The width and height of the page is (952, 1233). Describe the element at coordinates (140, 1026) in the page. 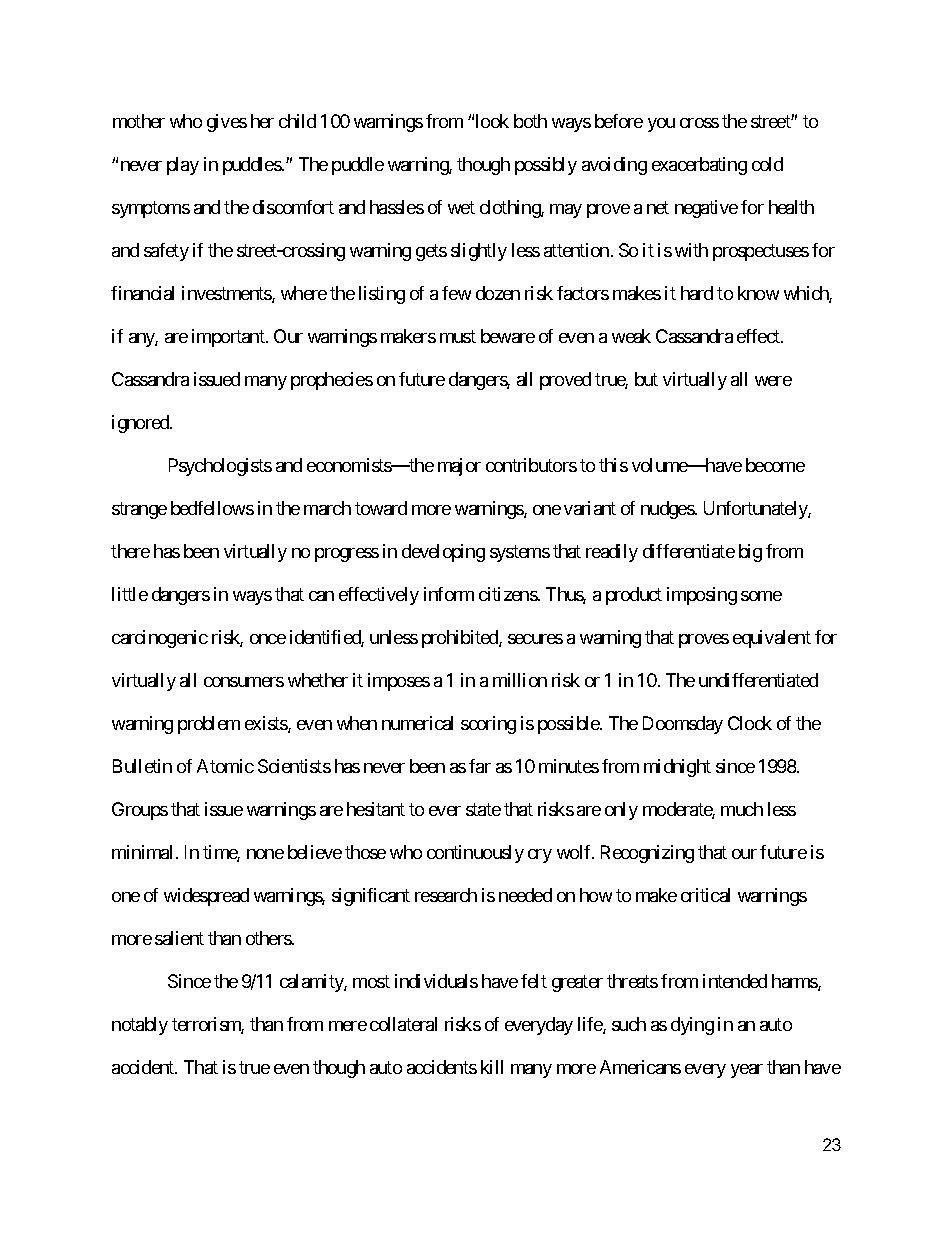

I see `notably` at that location.
